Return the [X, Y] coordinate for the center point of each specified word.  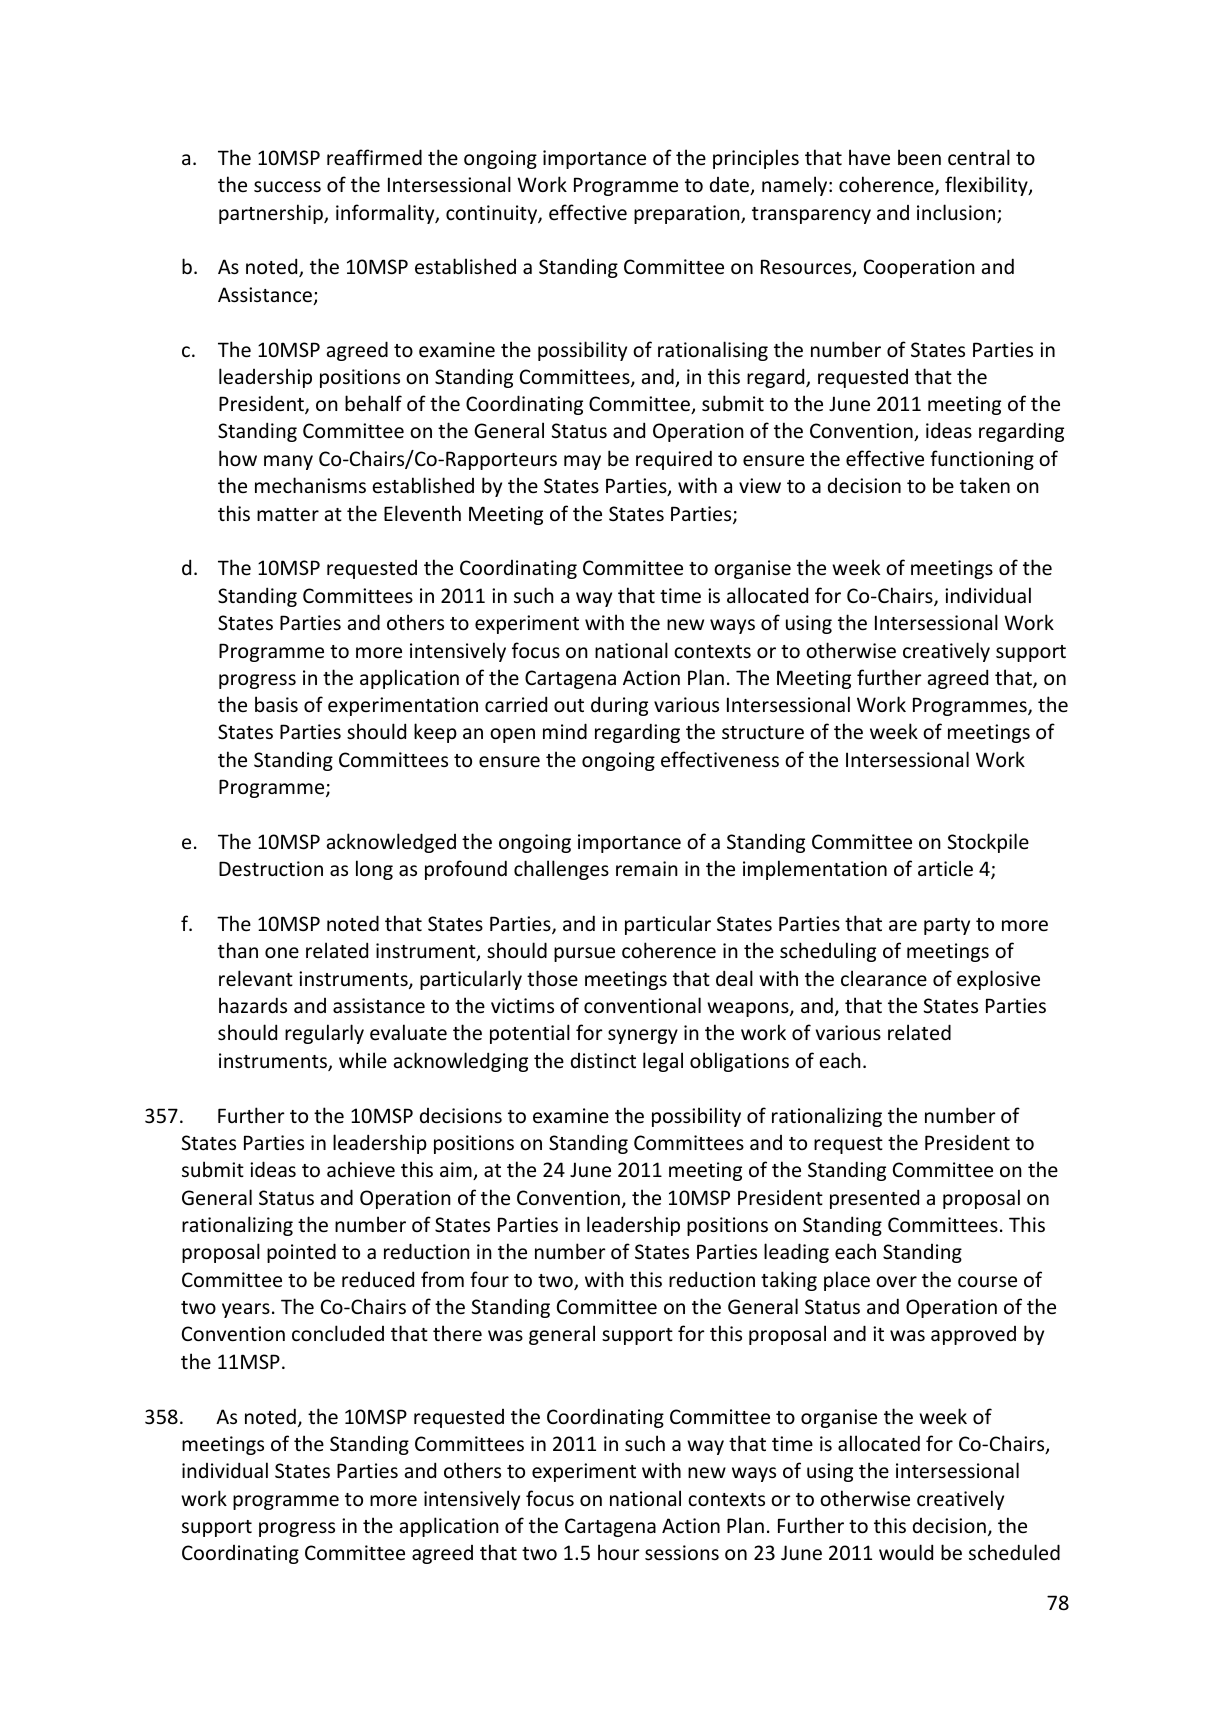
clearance [884, 978]
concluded [338, 1333]
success [287, 187]
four [489, 1279]
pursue [584, 954]
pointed [301, 1253]
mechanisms [310, 485]
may [582, 462]
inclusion [957, 213]
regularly [324, 1034]
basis [276, 704]
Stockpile [988, 843]
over [896, 1282]
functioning [982, 460]
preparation [688, 214]
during [619, 706]
